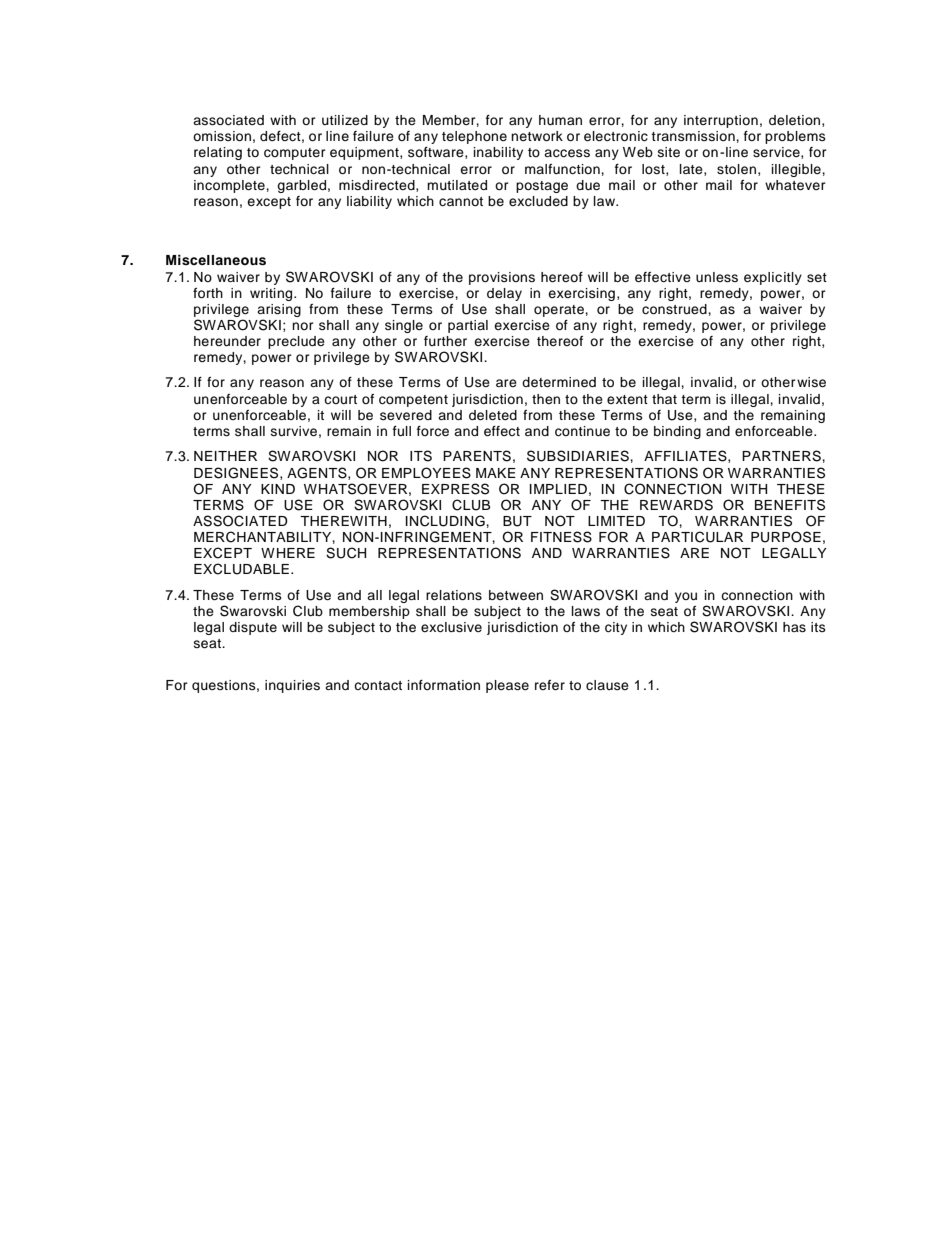 This image has height=1233, width=952. What do you see at coordinates (664, 399) in the image?
I see `that` at bounding box center [664, 399].
